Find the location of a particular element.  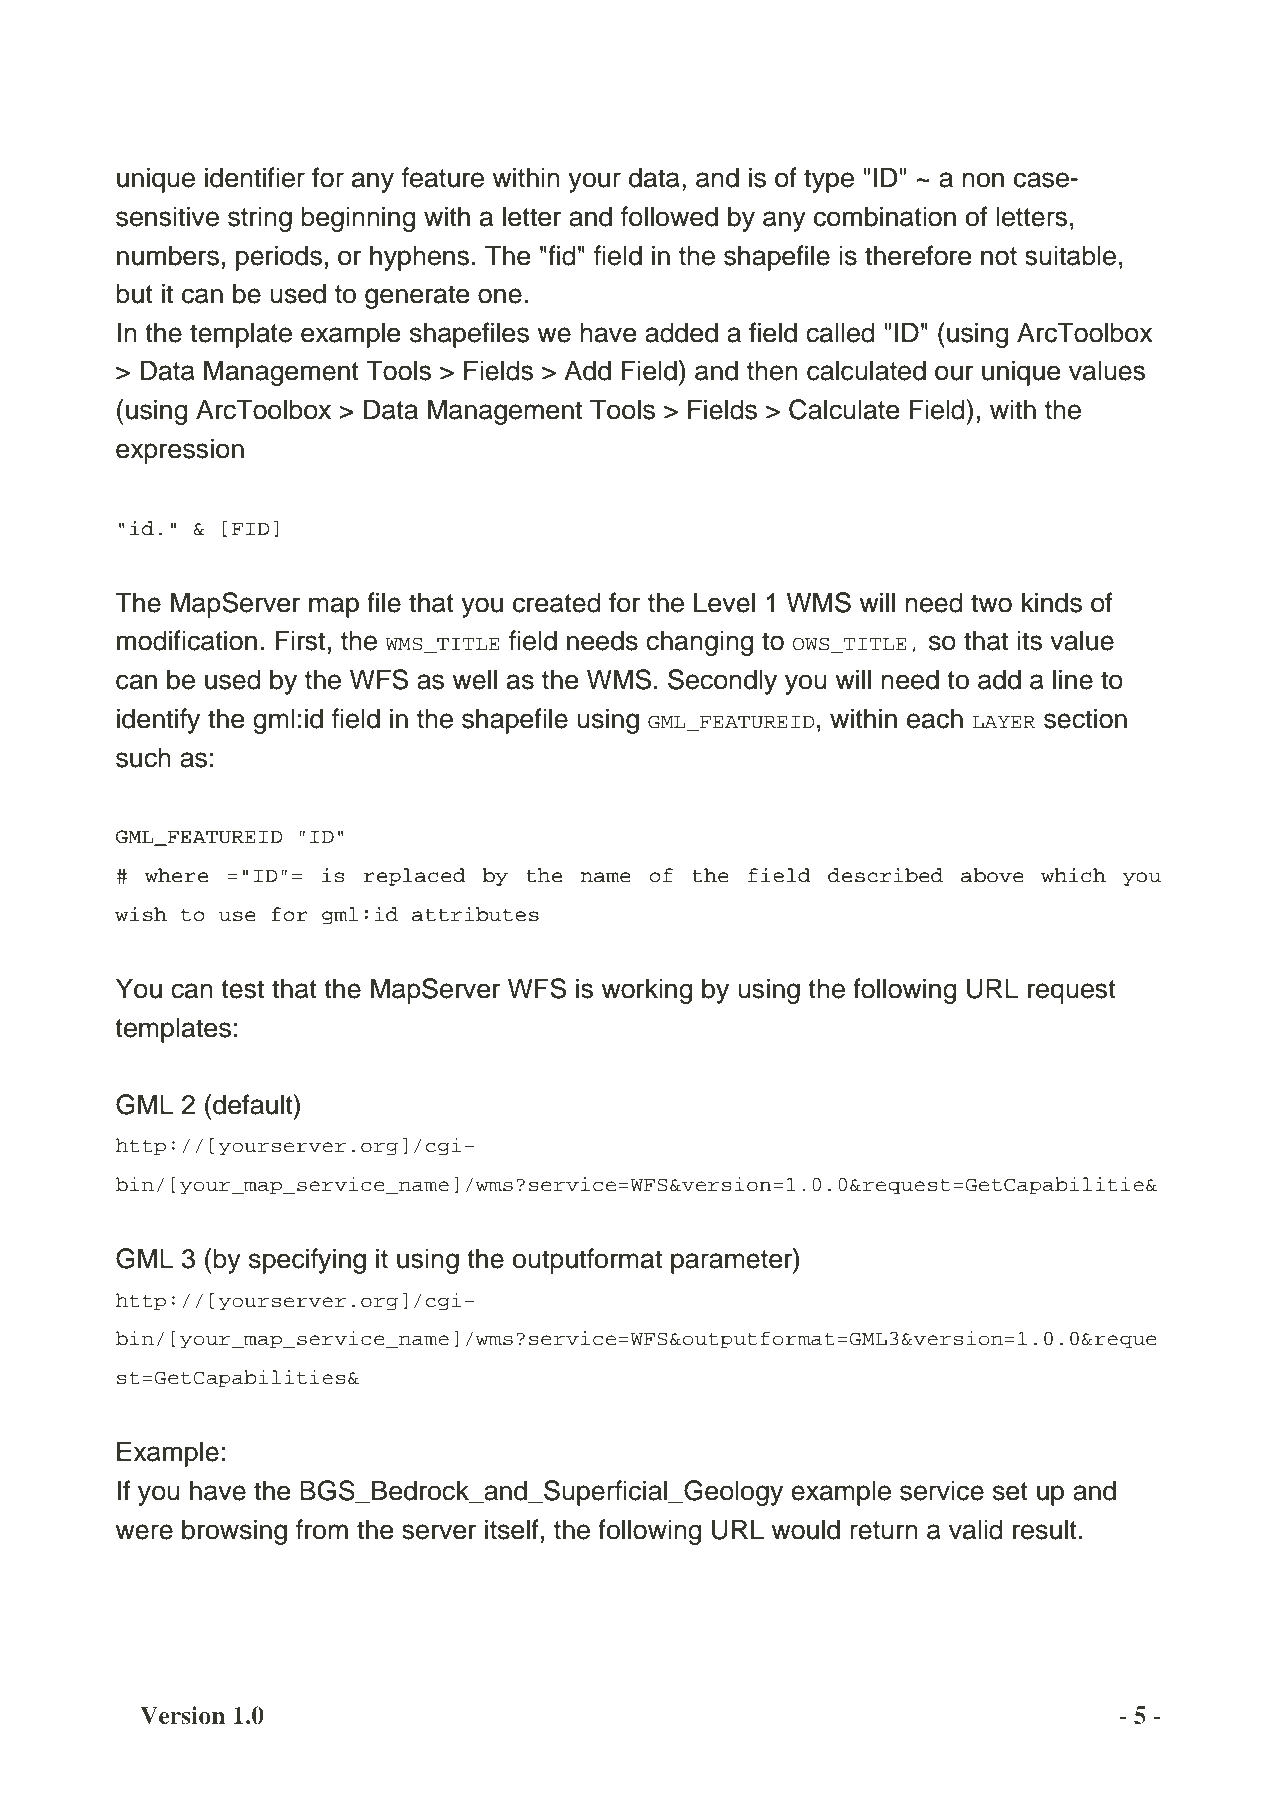

non is located at coordinates (983, 180).
